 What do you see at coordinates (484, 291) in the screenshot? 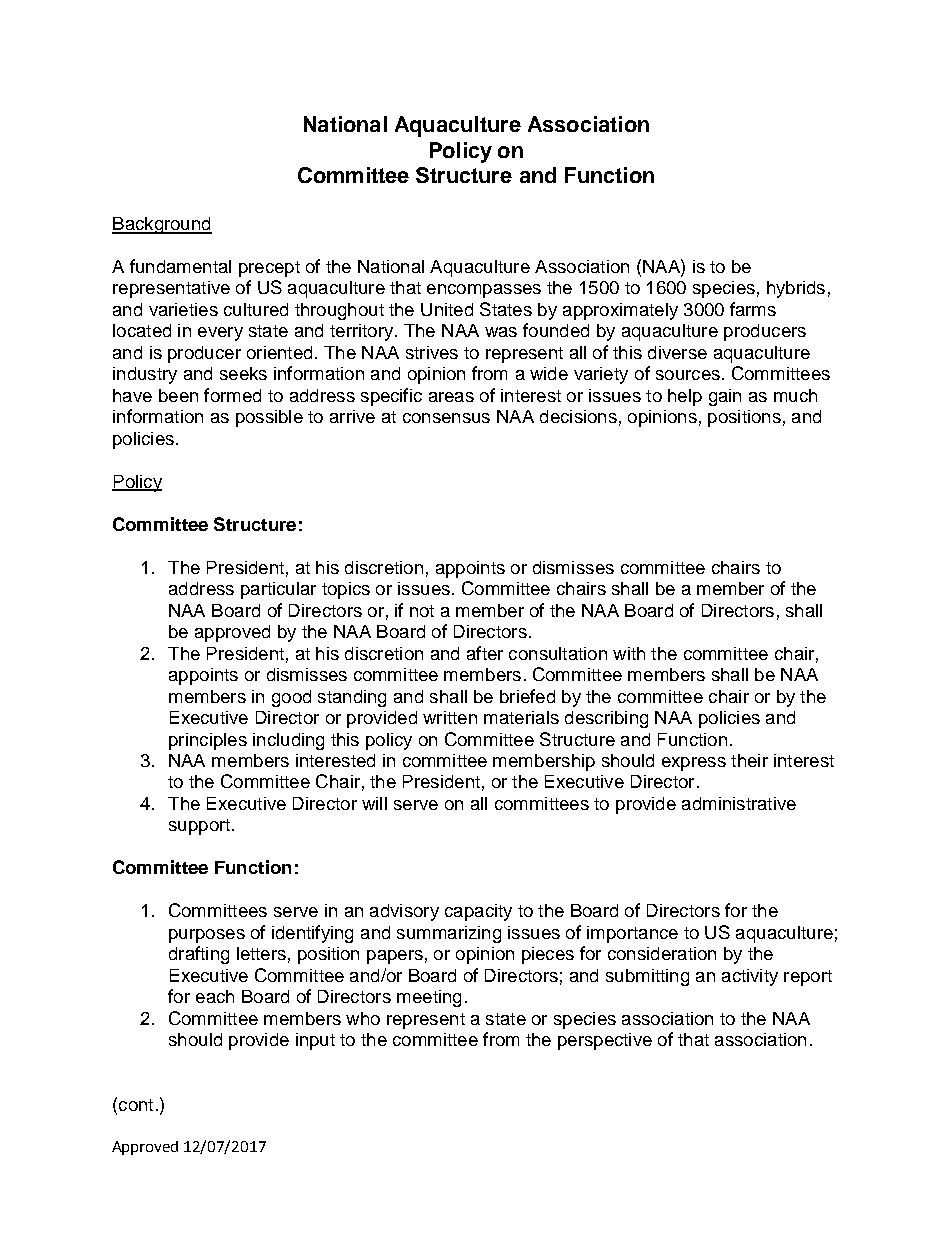
I see `encompasses` at bounding box center [484, 291].
